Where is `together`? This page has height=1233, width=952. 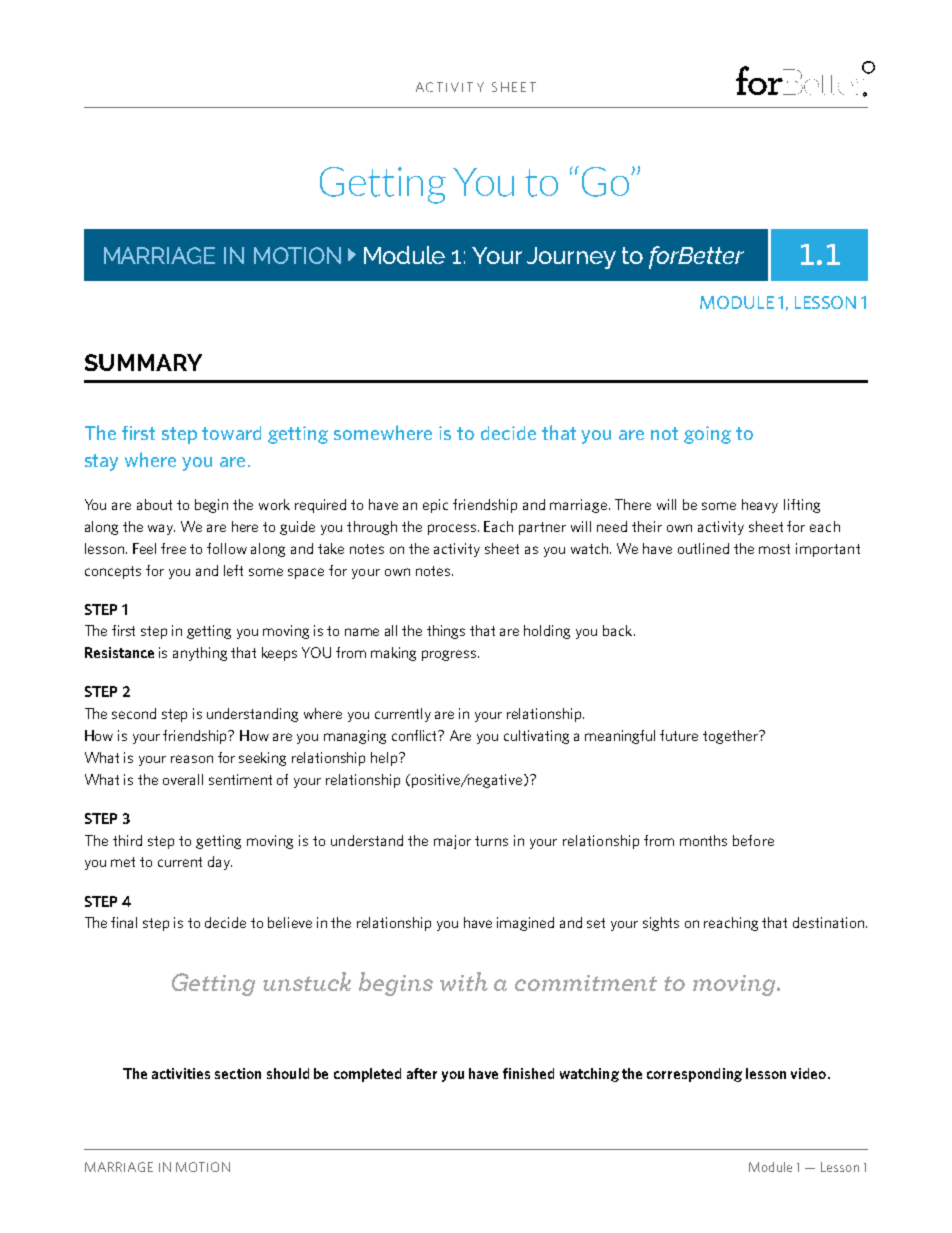
together is located at coordinates (731, 737).
